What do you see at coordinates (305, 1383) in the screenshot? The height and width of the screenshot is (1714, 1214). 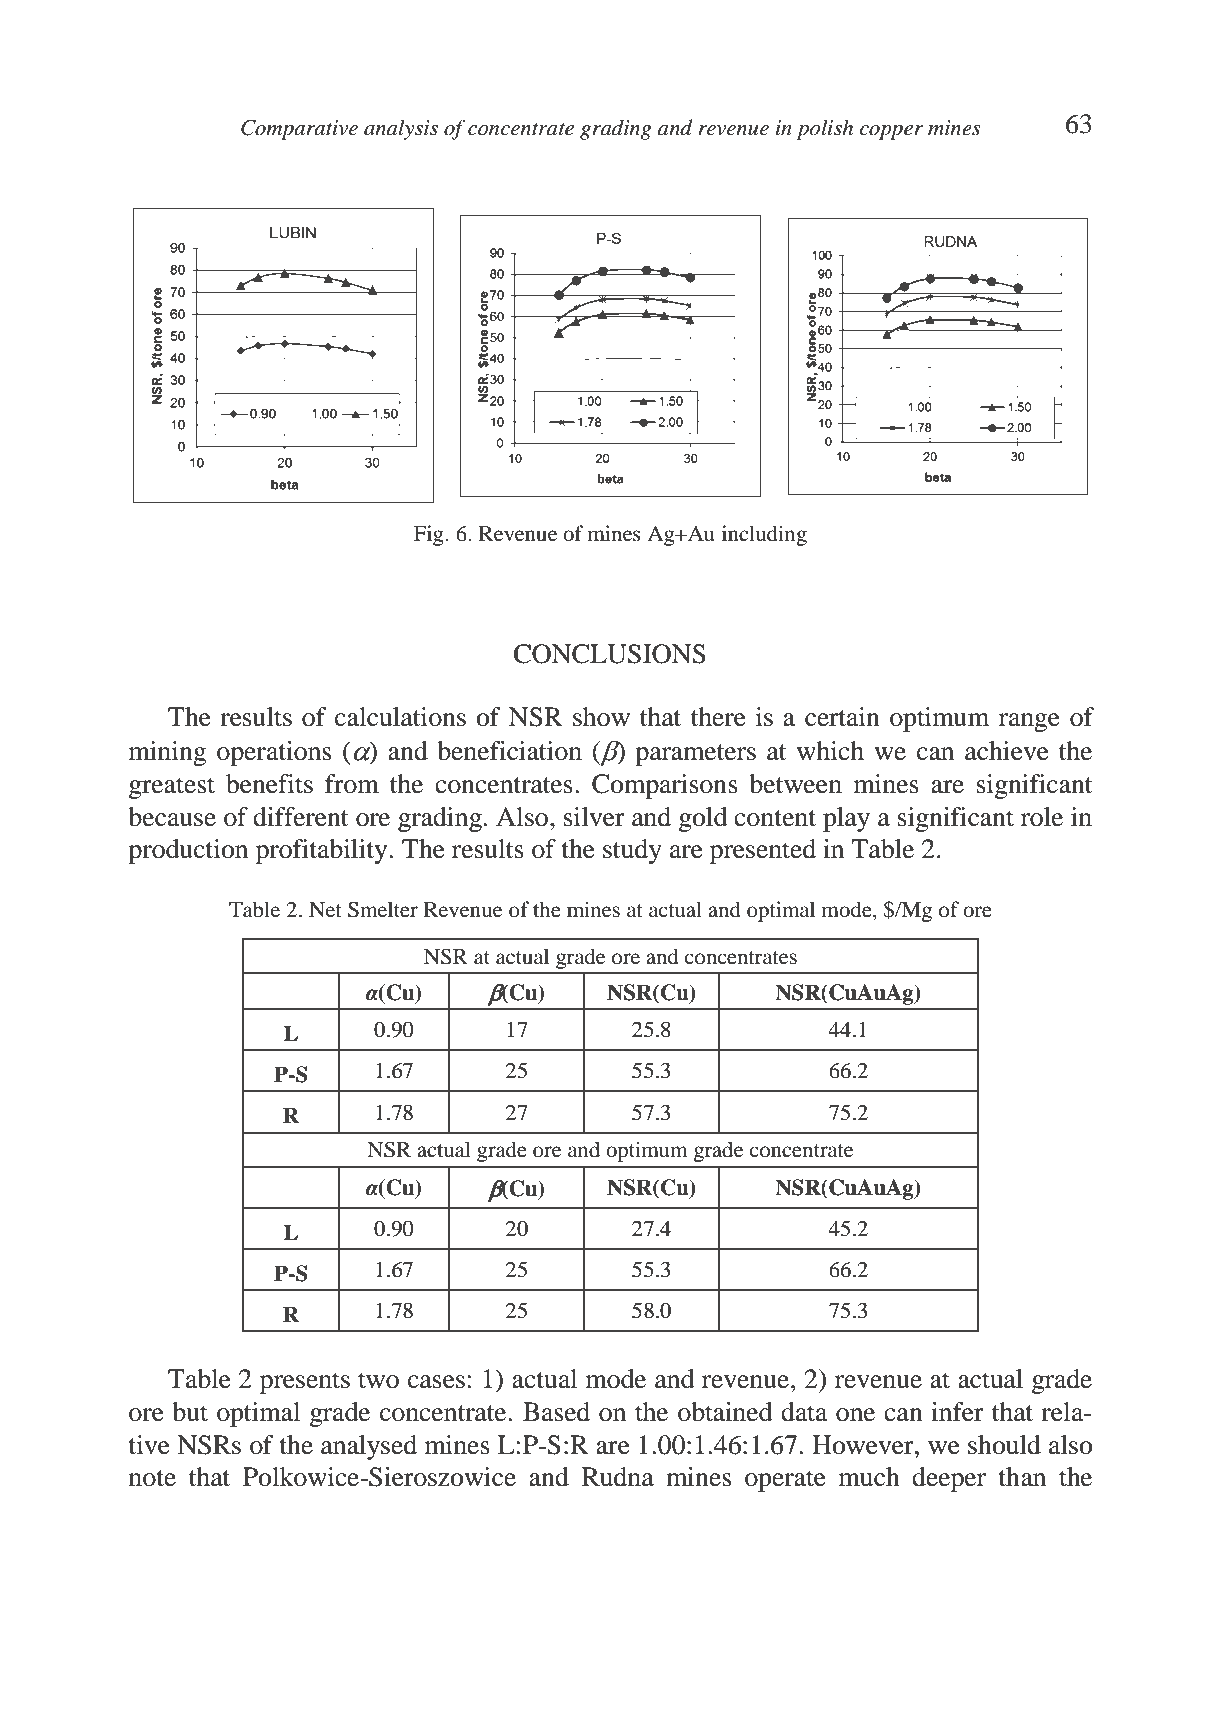 I see `presents` at bounding box center [305, 1383].
